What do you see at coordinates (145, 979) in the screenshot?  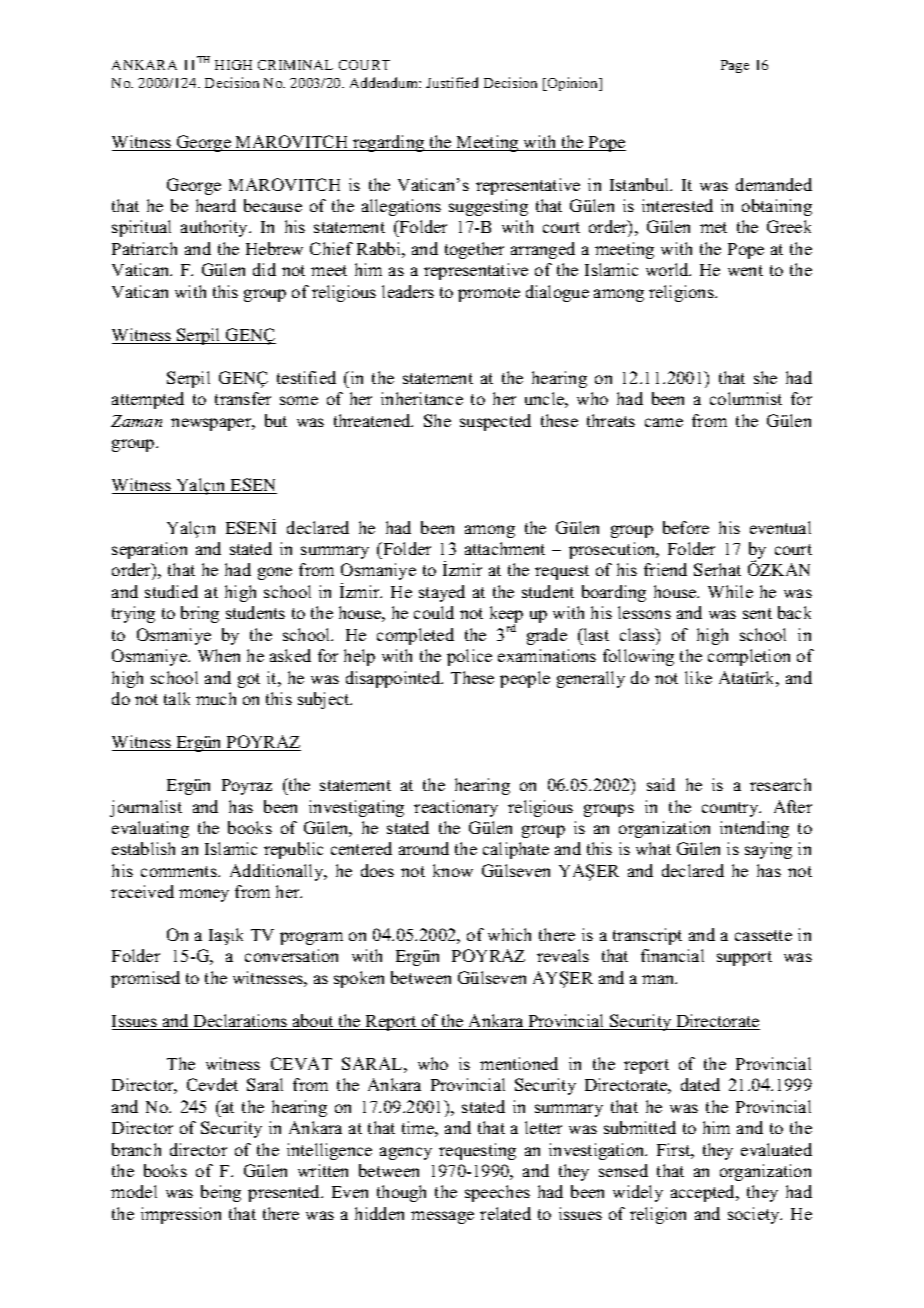 I see `promised` at bounding box center [145, 979].
